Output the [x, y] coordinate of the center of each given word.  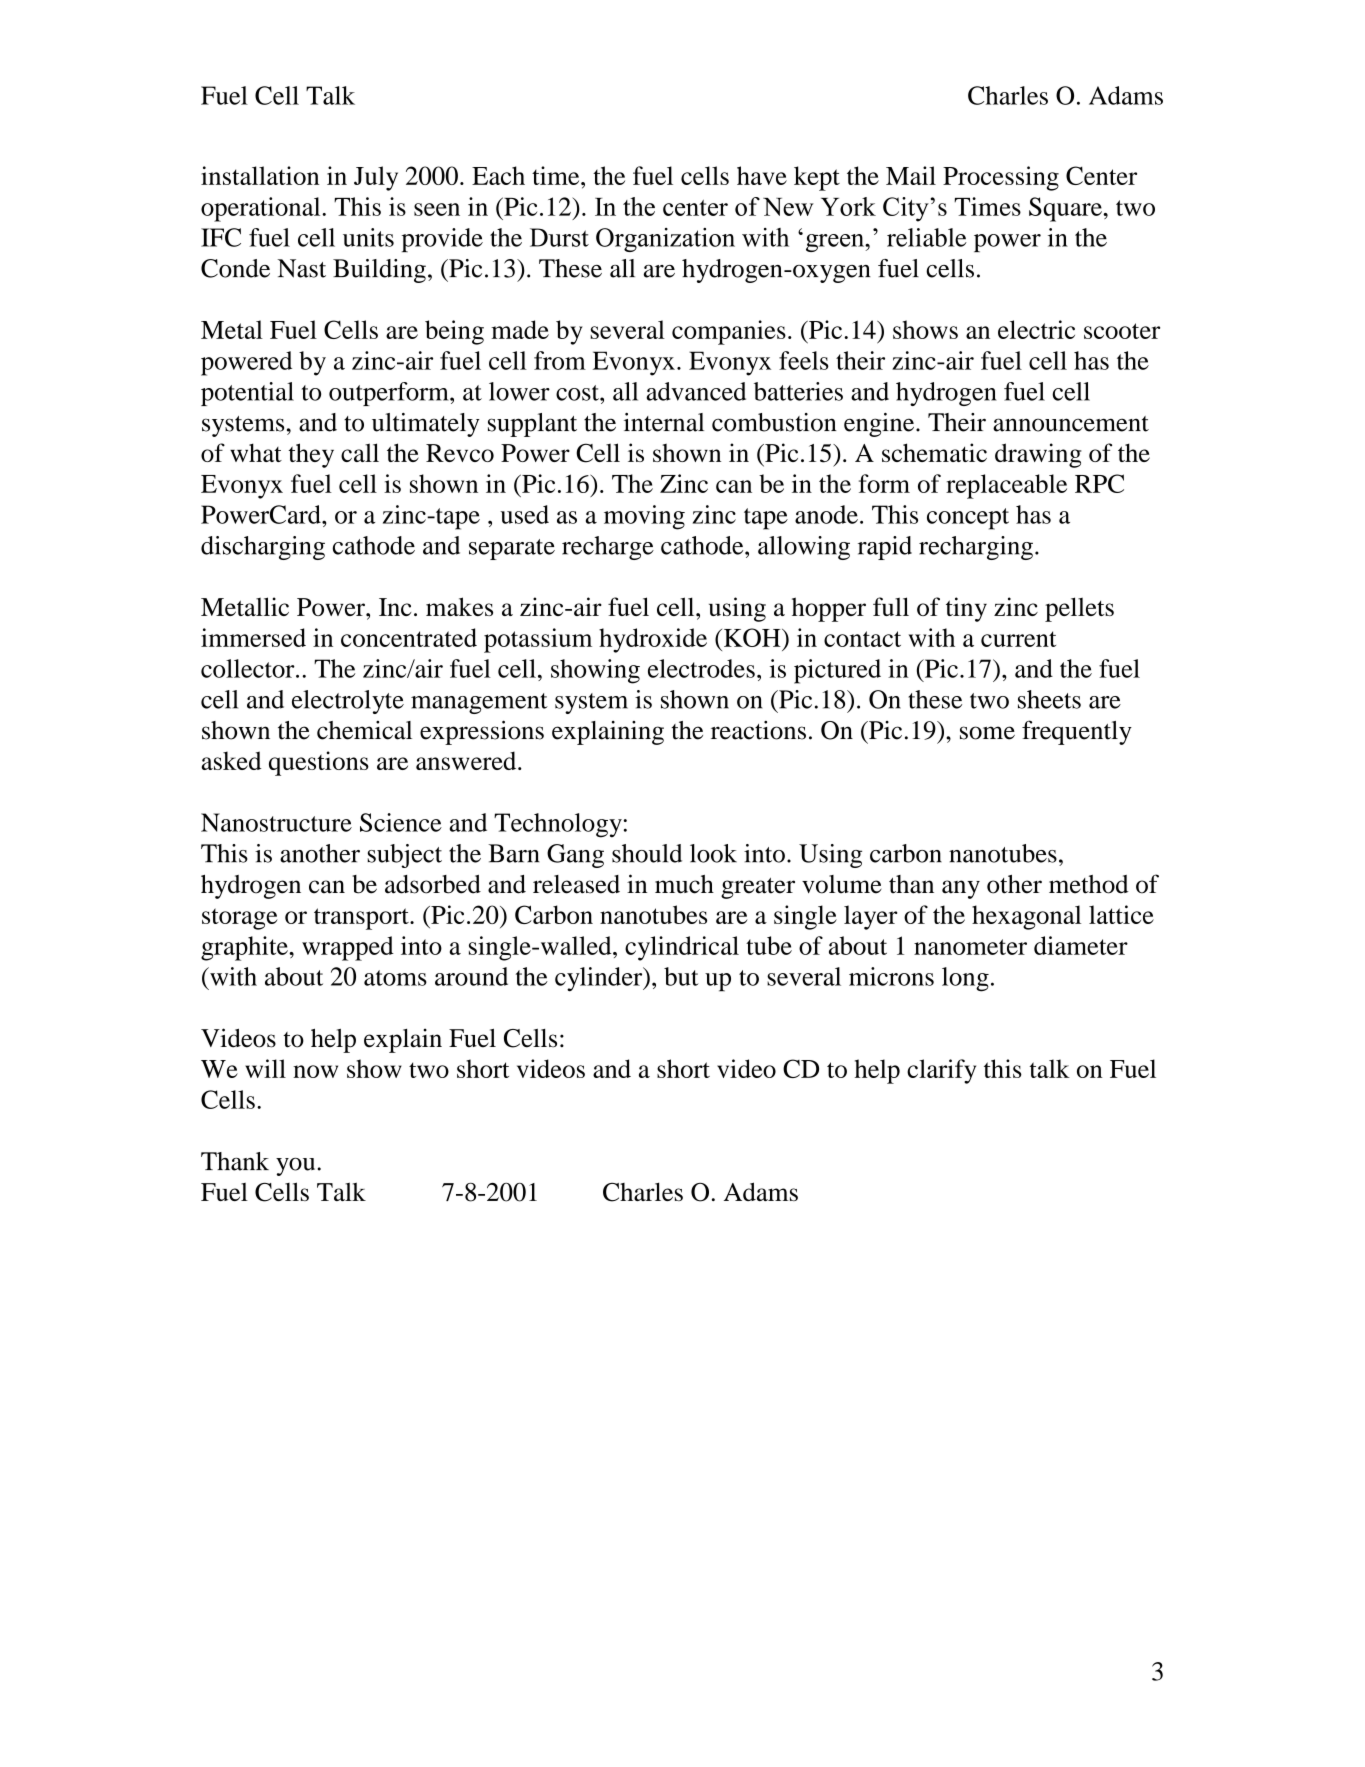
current [1018, 639]
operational [262, 209]
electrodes [701, 668]
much [684, 884]
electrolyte [348, 702]
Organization [665, 240]
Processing [1001, 178]
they [311, 455]
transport [362, 919]
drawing [1038, 455]
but [681, 976]
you [297, 1167]
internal [664, 422]
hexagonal [1026, 917]
